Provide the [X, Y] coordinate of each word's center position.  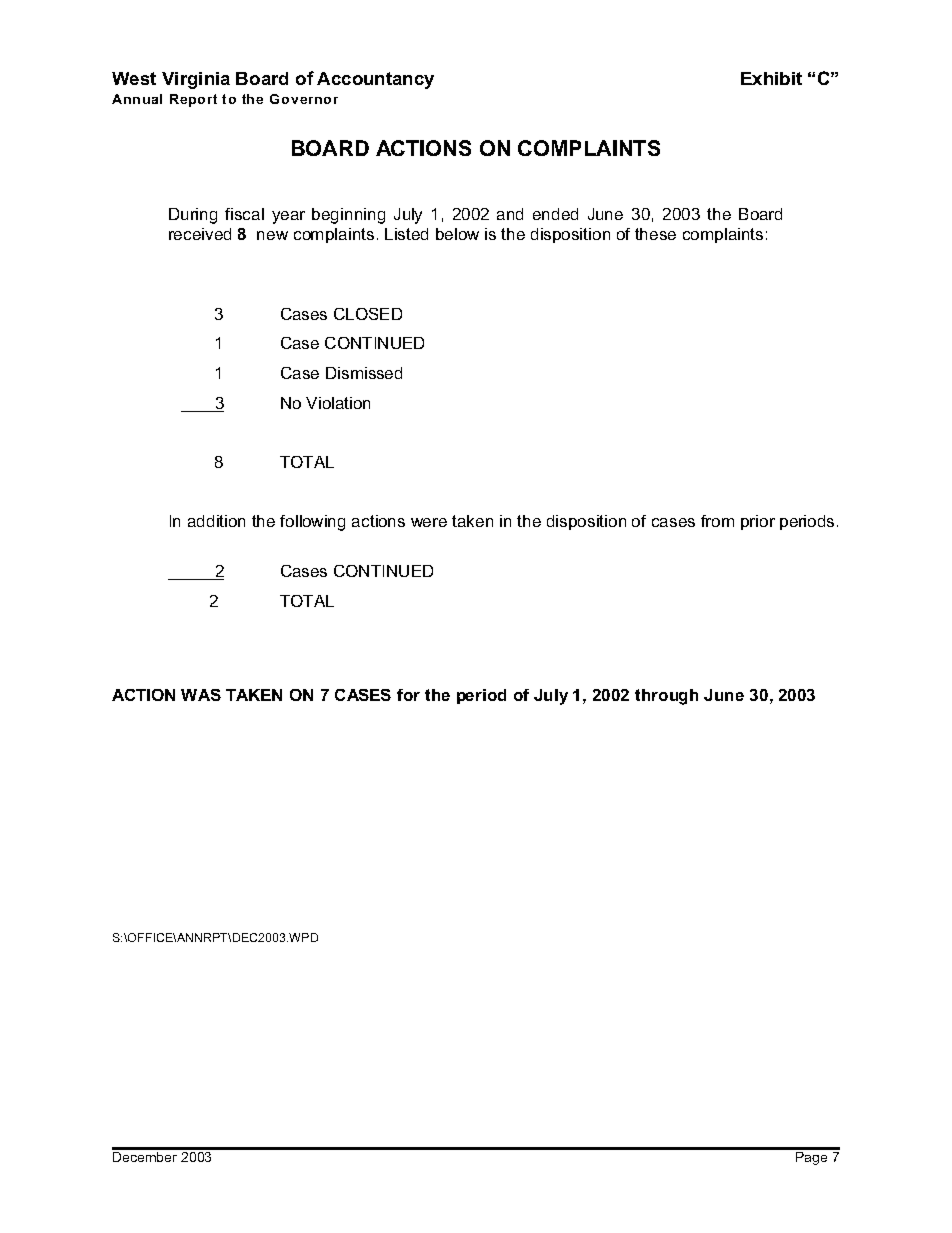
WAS [201, 695]
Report [193, 100]
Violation [338, 403]
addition [216, 521]
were [429, 522]
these [655, 234]
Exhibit [771, 78]
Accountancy [375, 80]
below [457, 234]
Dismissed [364, 373]
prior [758, 522]
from [717, 521]
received [200, 234]
